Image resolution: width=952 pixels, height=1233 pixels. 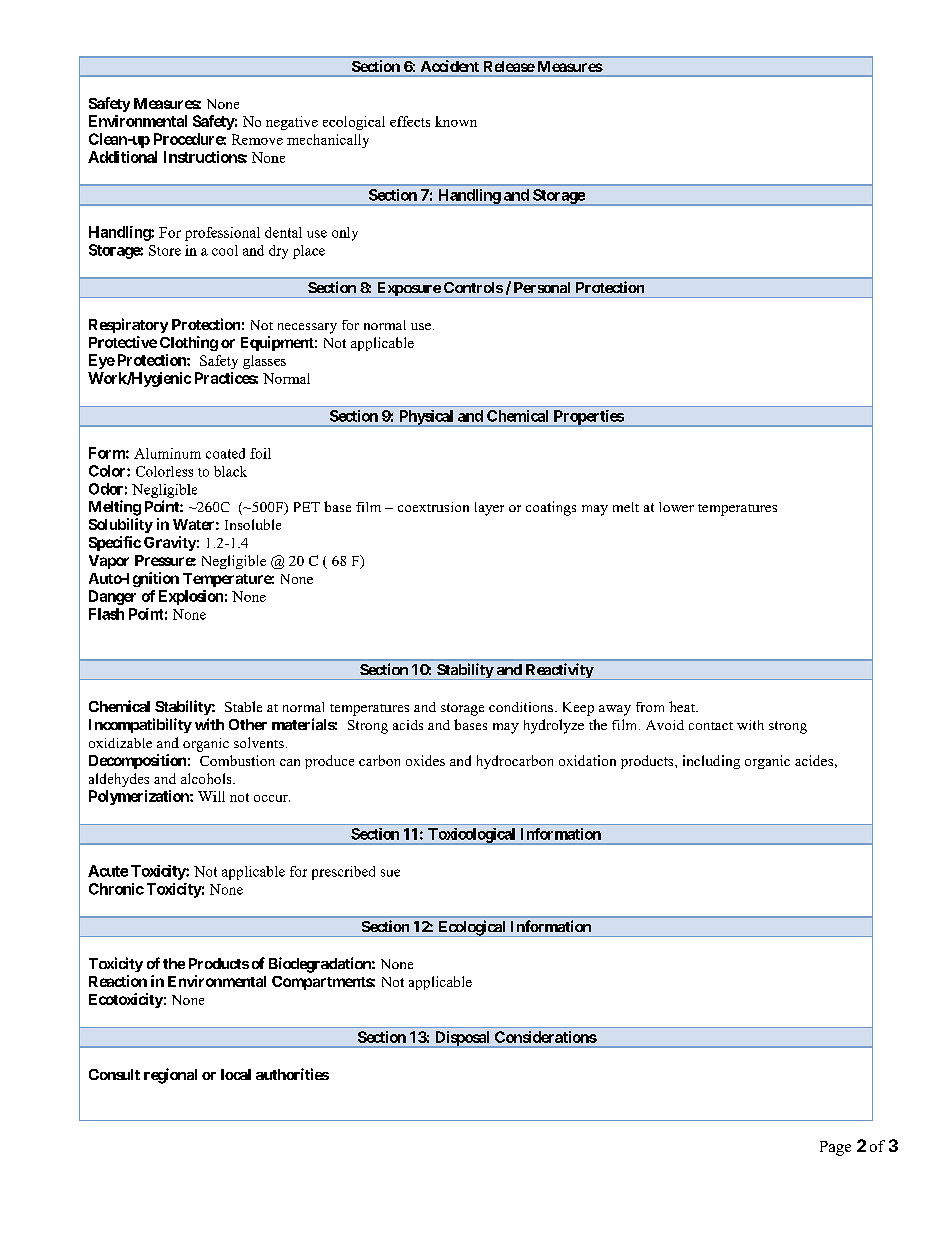 What do you see at coordinates (456, 121) in the image?
I see `known` at bounding box center [456, 121].
